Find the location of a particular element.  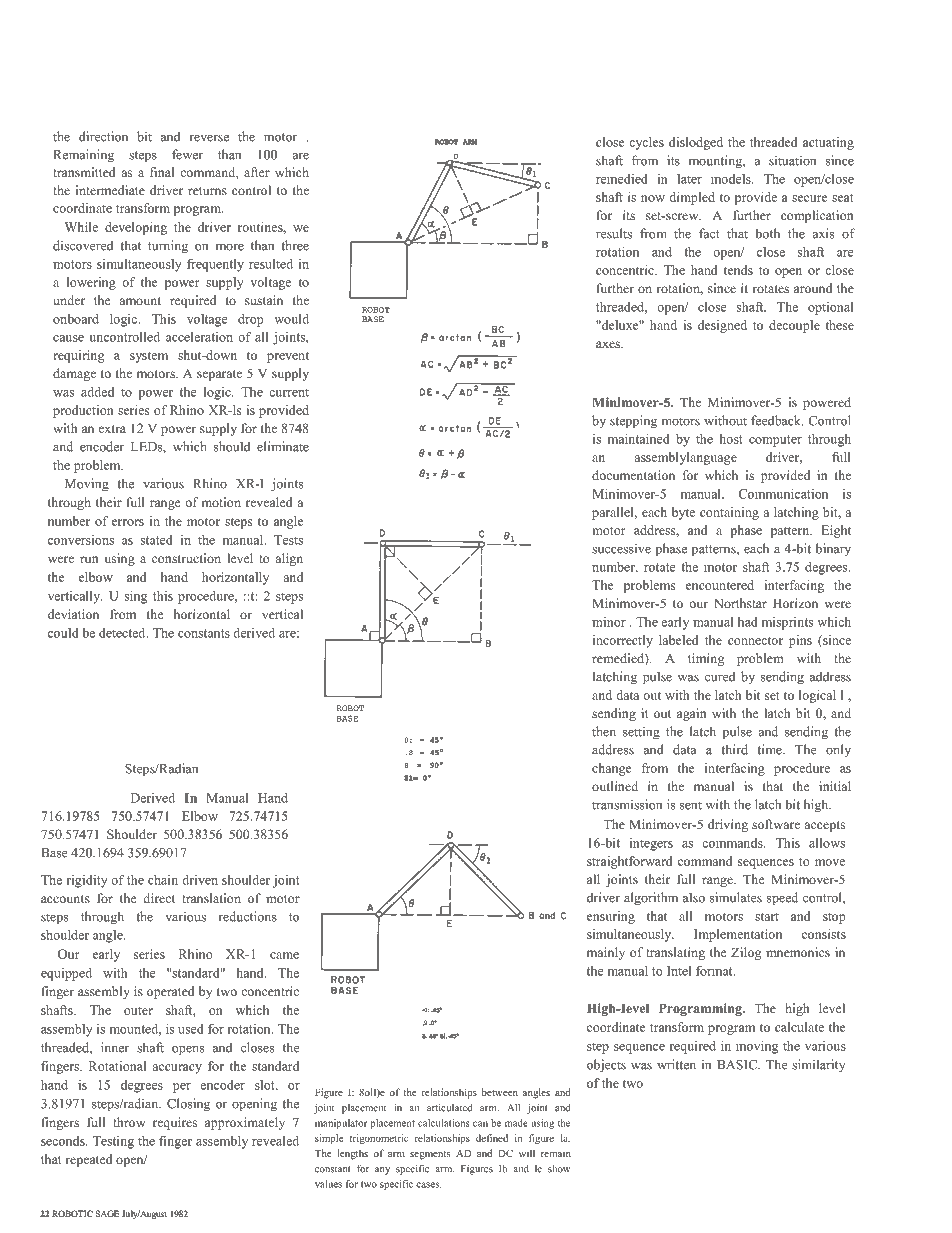

driving is located at coordinates (728, 825).
